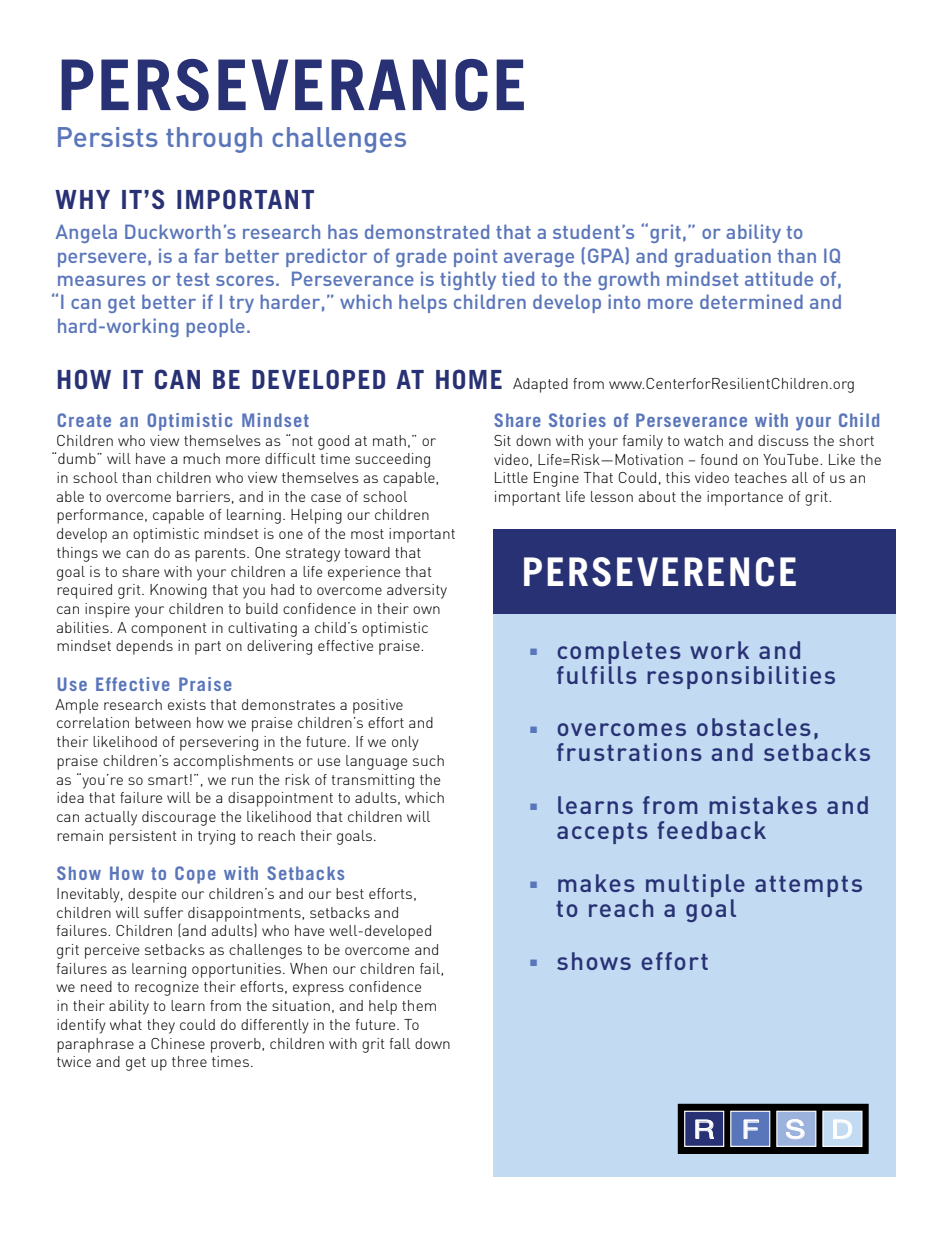 Image resolution: width=952 pixels, height=1233 pixels. I want to click on graduation, so click(723, 257).
